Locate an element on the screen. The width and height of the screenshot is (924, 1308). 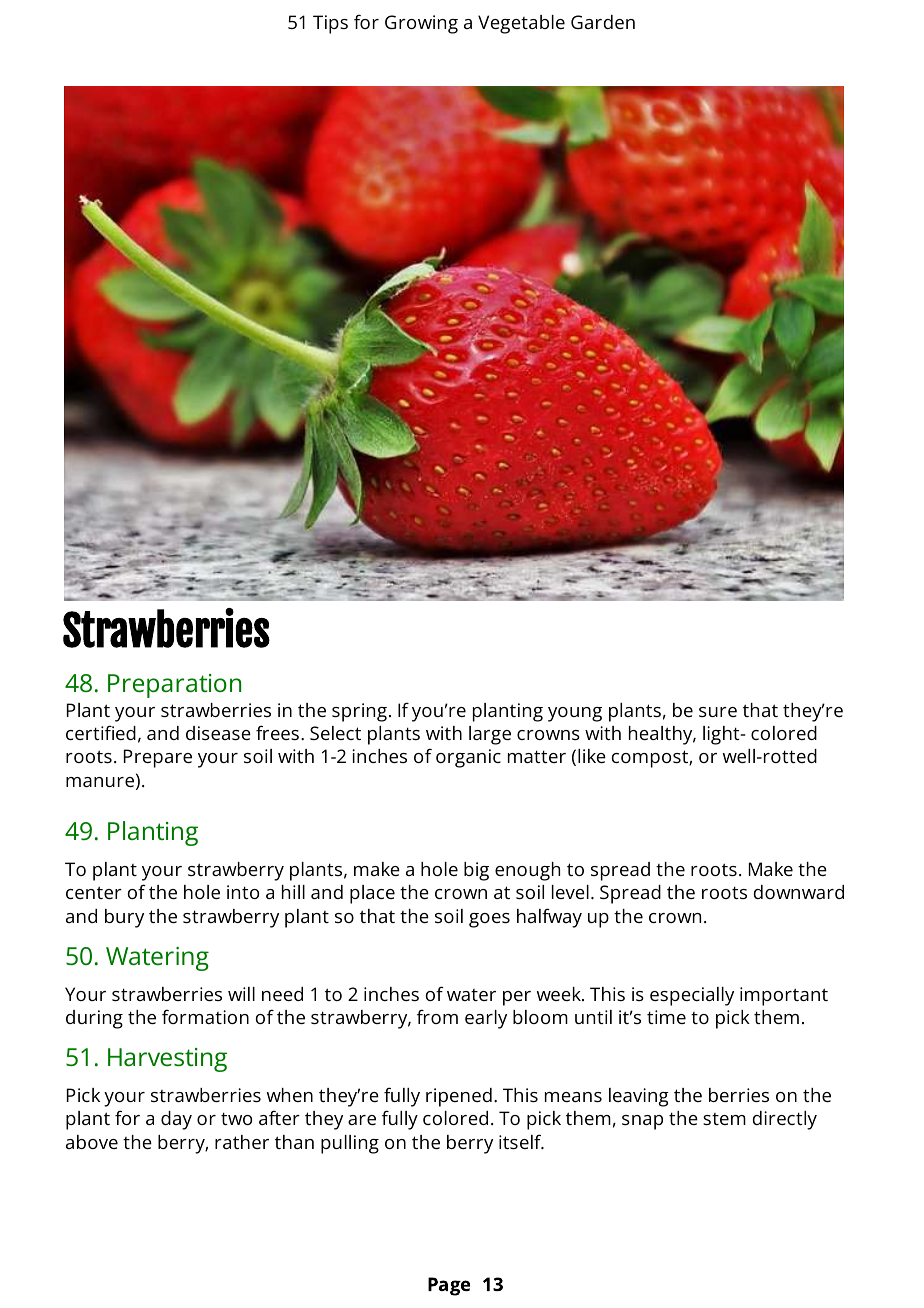
young is located at coordinates (575, 714).
